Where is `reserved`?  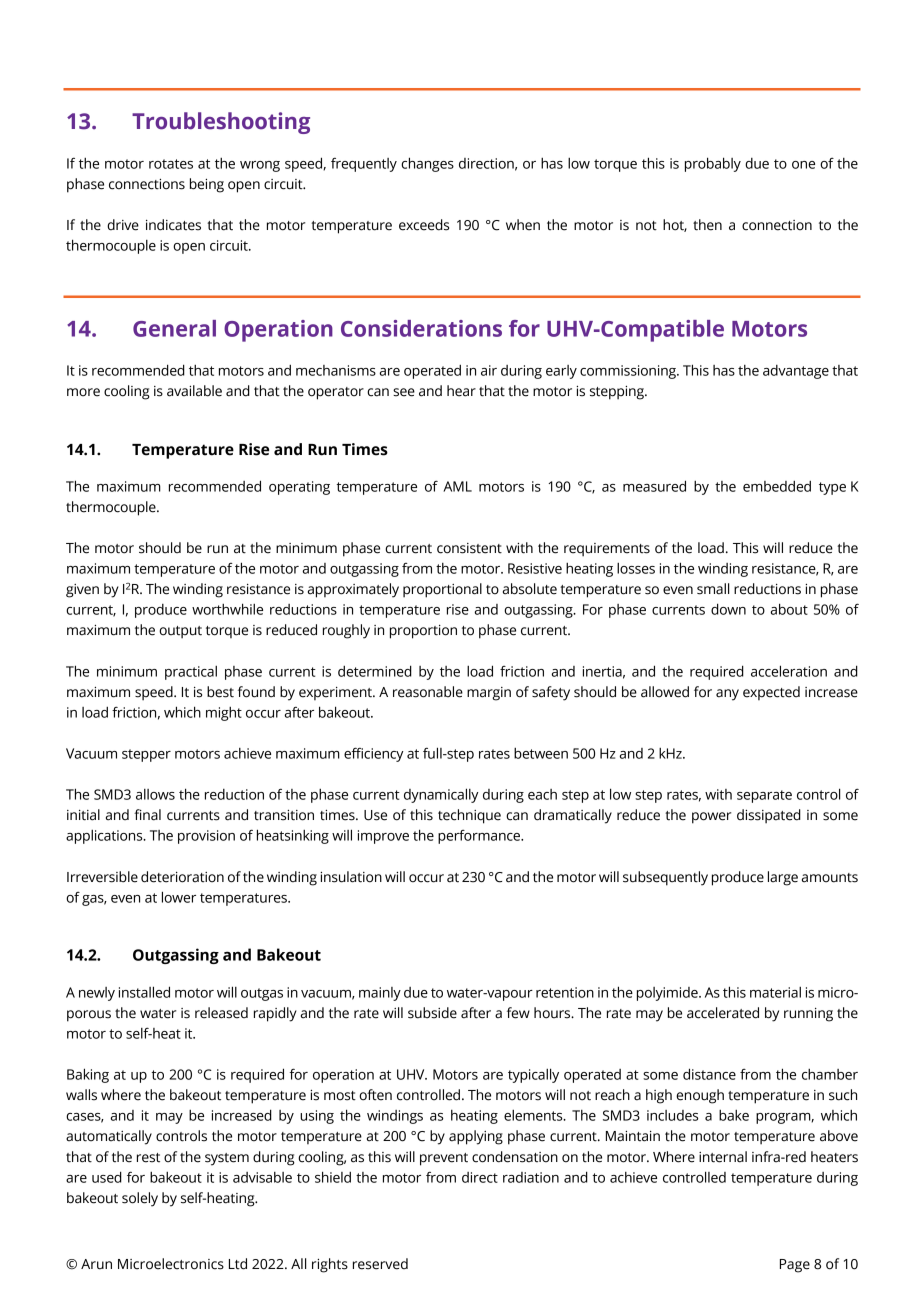 reserved is located at coordinates (380, 1264).
